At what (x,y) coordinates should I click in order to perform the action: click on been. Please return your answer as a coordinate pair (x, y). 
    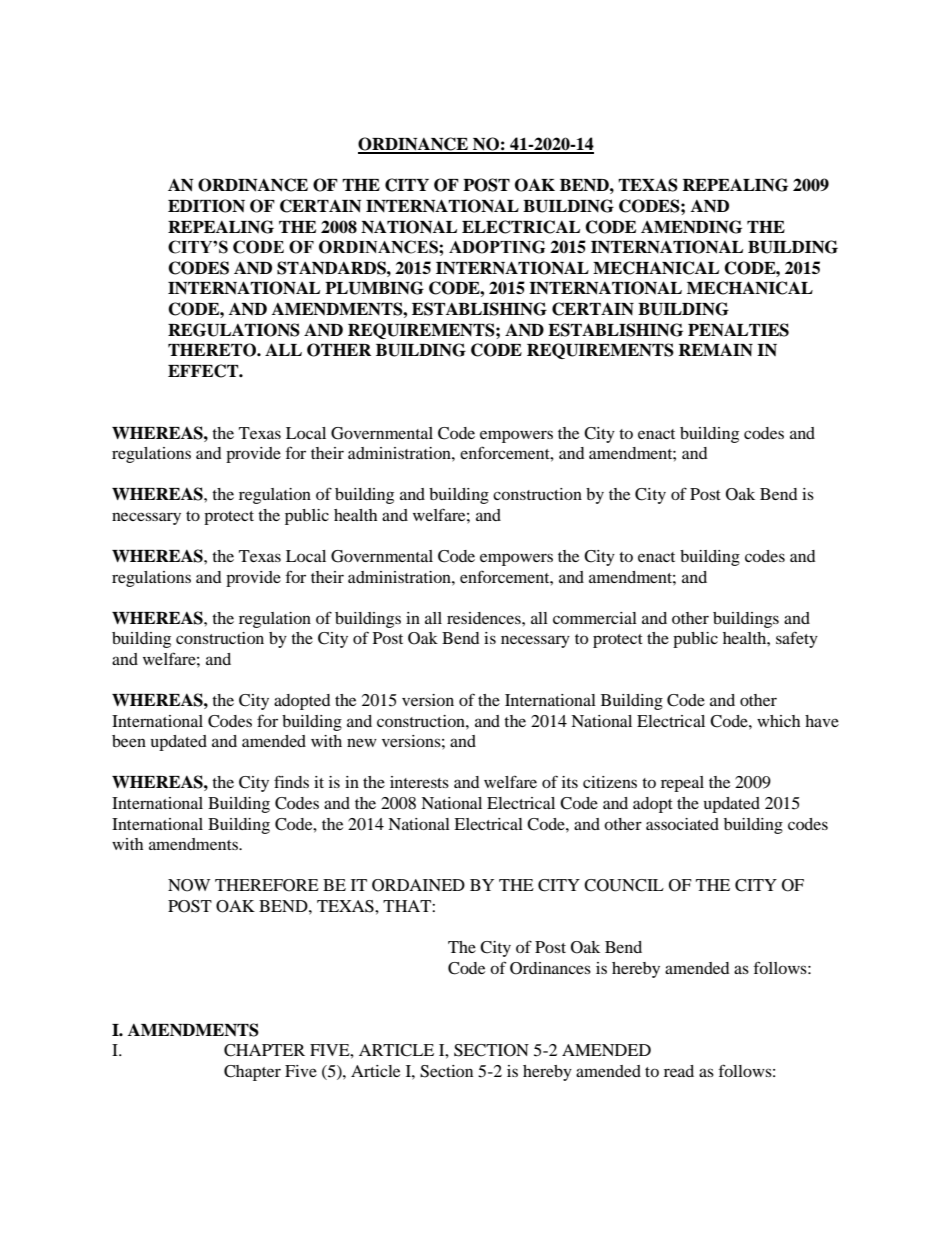
    Looking at the image, I should click on (129, 741).
